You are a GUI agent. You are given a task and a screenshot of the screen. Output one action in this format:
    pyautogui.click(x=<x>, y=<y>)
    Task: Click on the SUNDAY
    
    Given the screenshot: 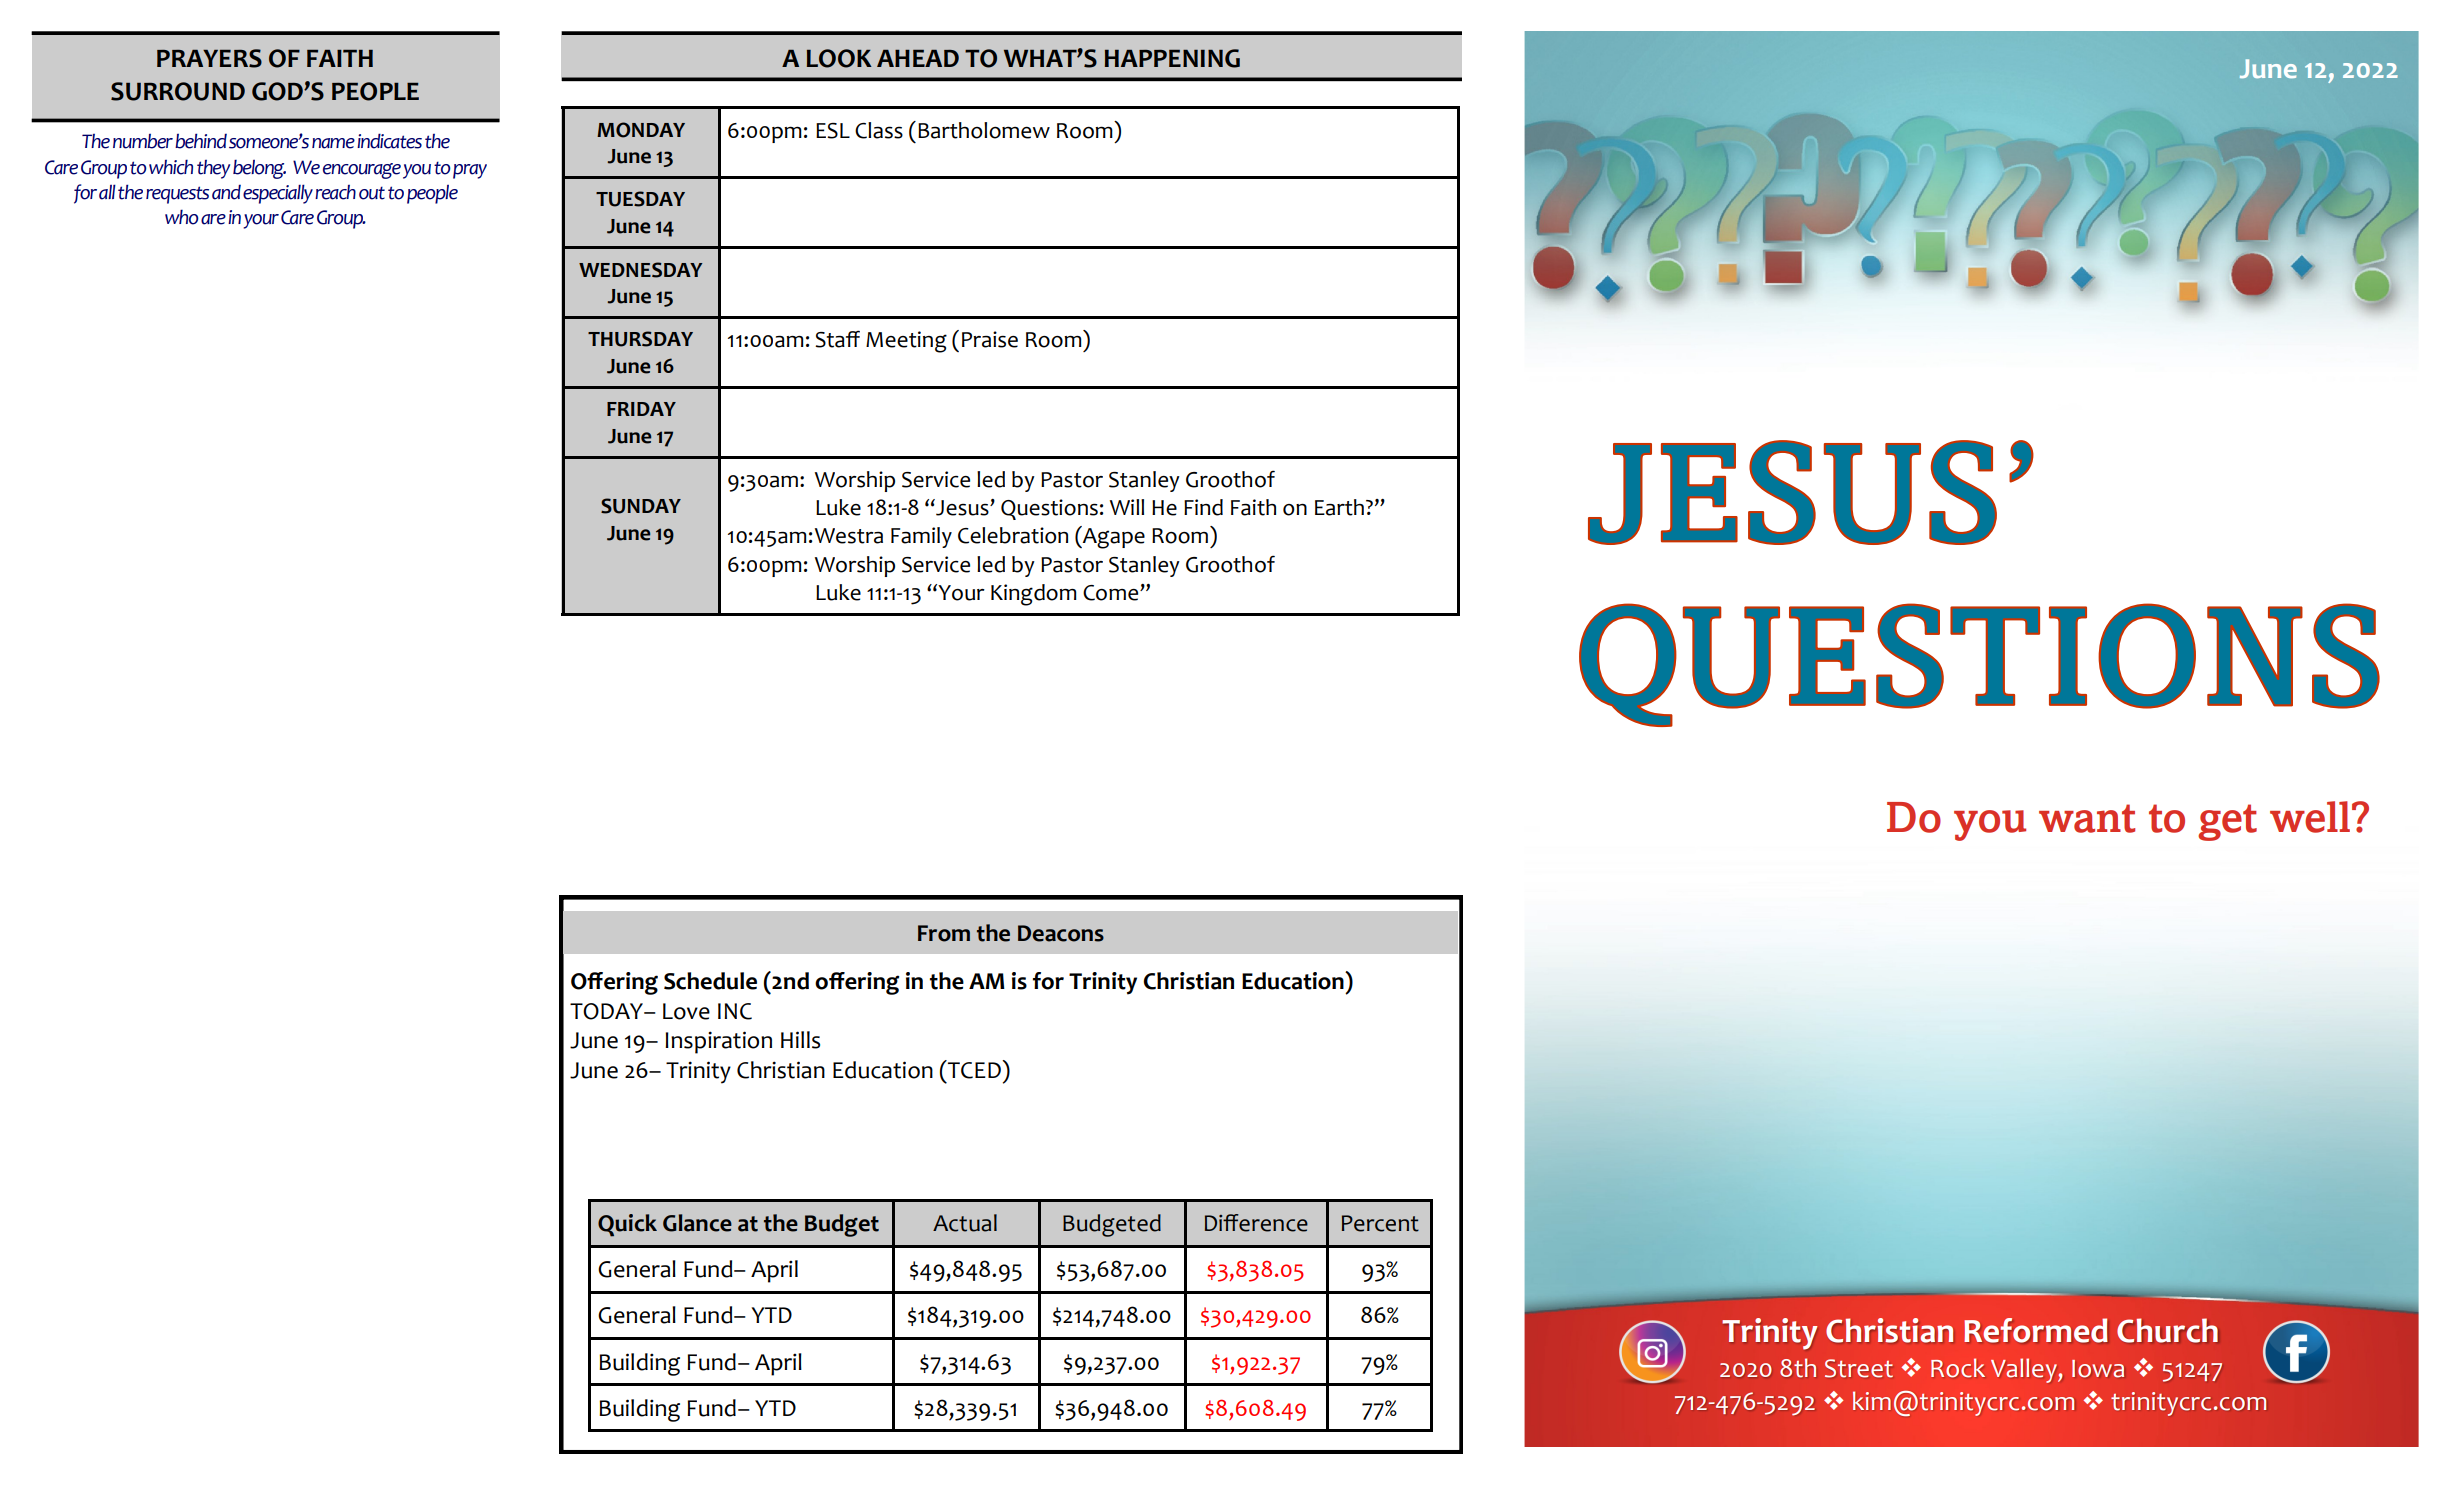 What is the action you would take?
    pyautogui.click(x=641, y=506)
